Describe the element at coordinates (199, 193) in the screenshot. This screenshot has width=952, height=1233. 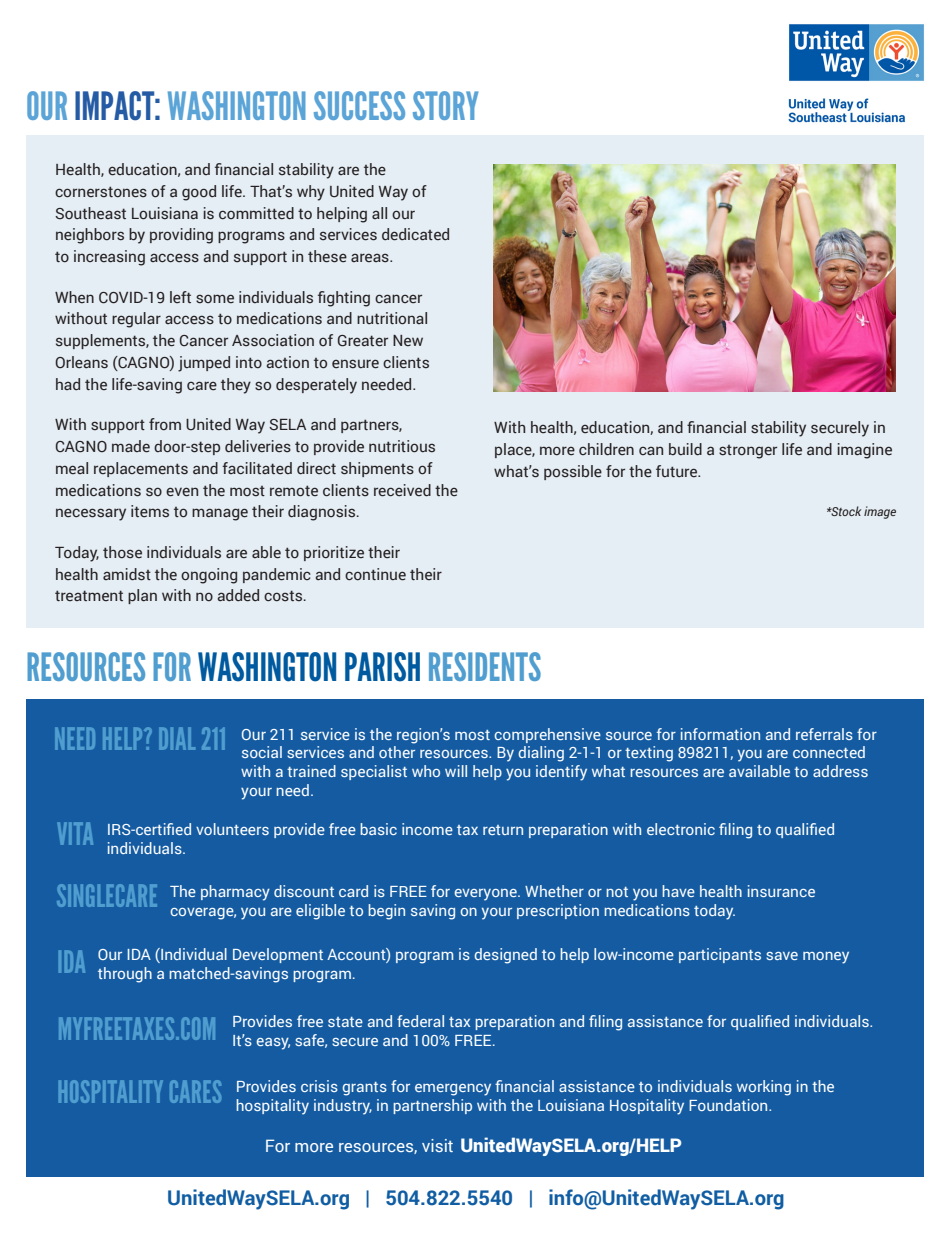
I see `good` at that location.
